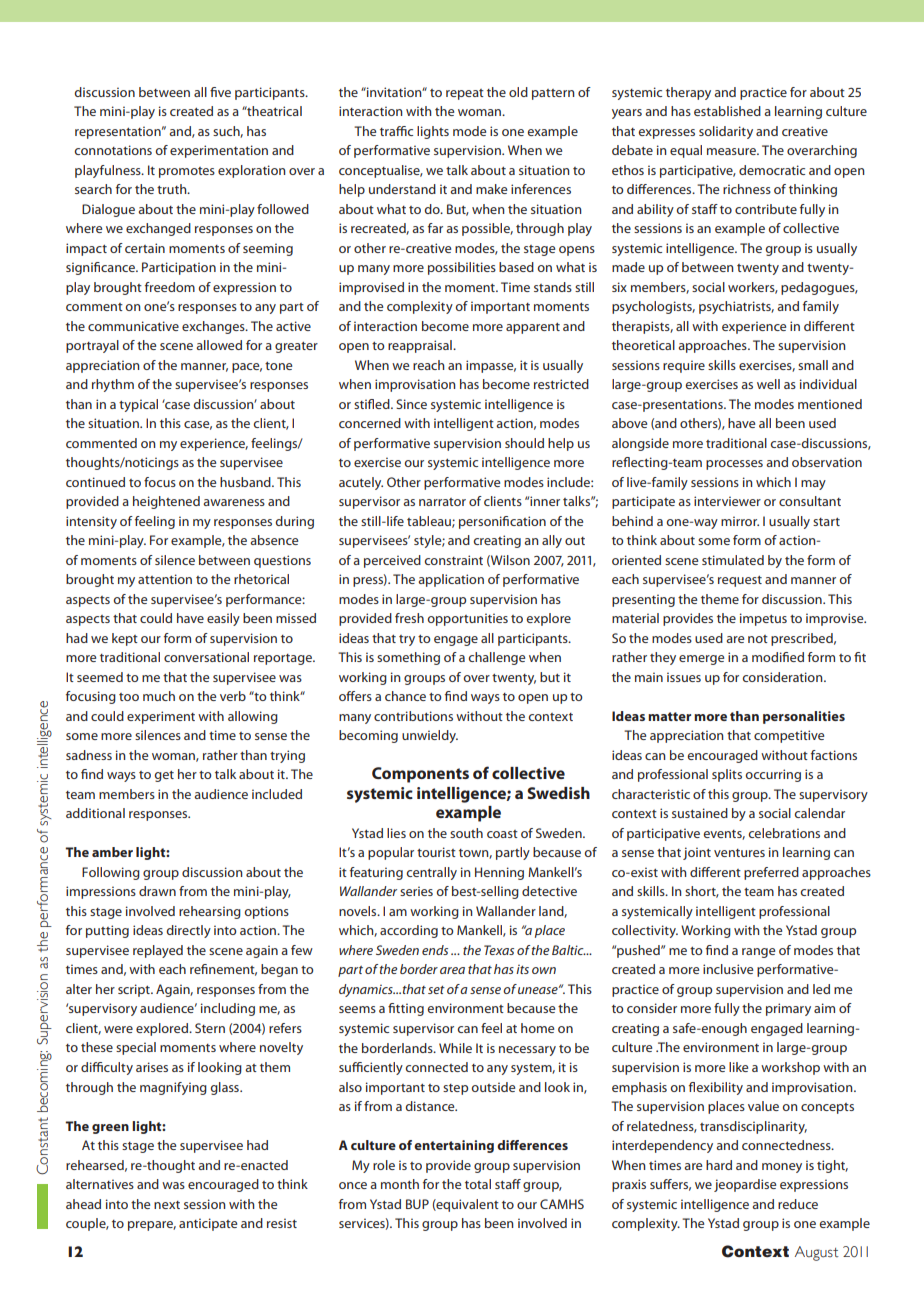 This page has width=924, height=1308. What do you see at coordinates (465, 94) in the page?
I see `repeat` at bounding box center [465, 94].
